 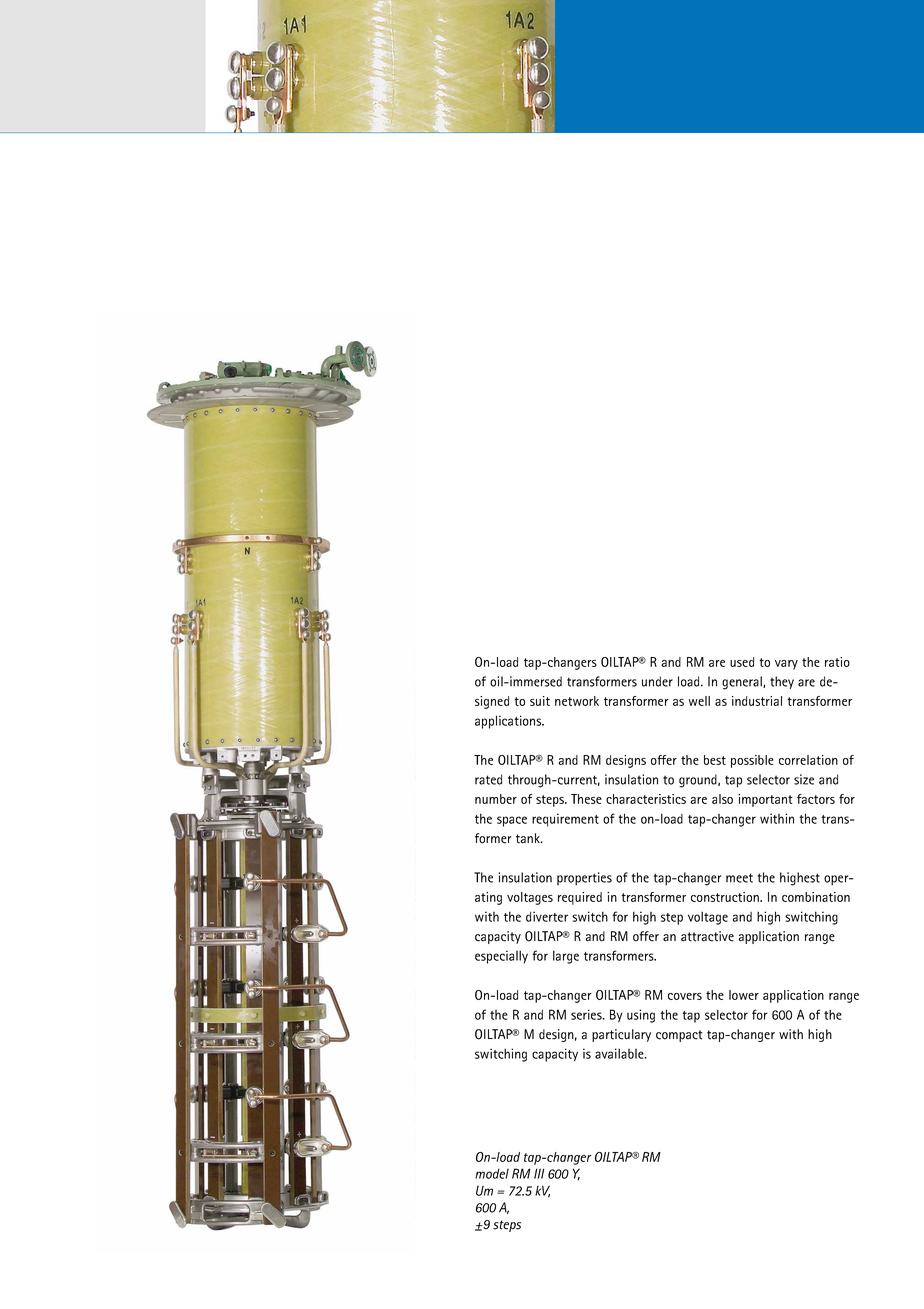 I want to click on available, so click(x=620, y=1053).
